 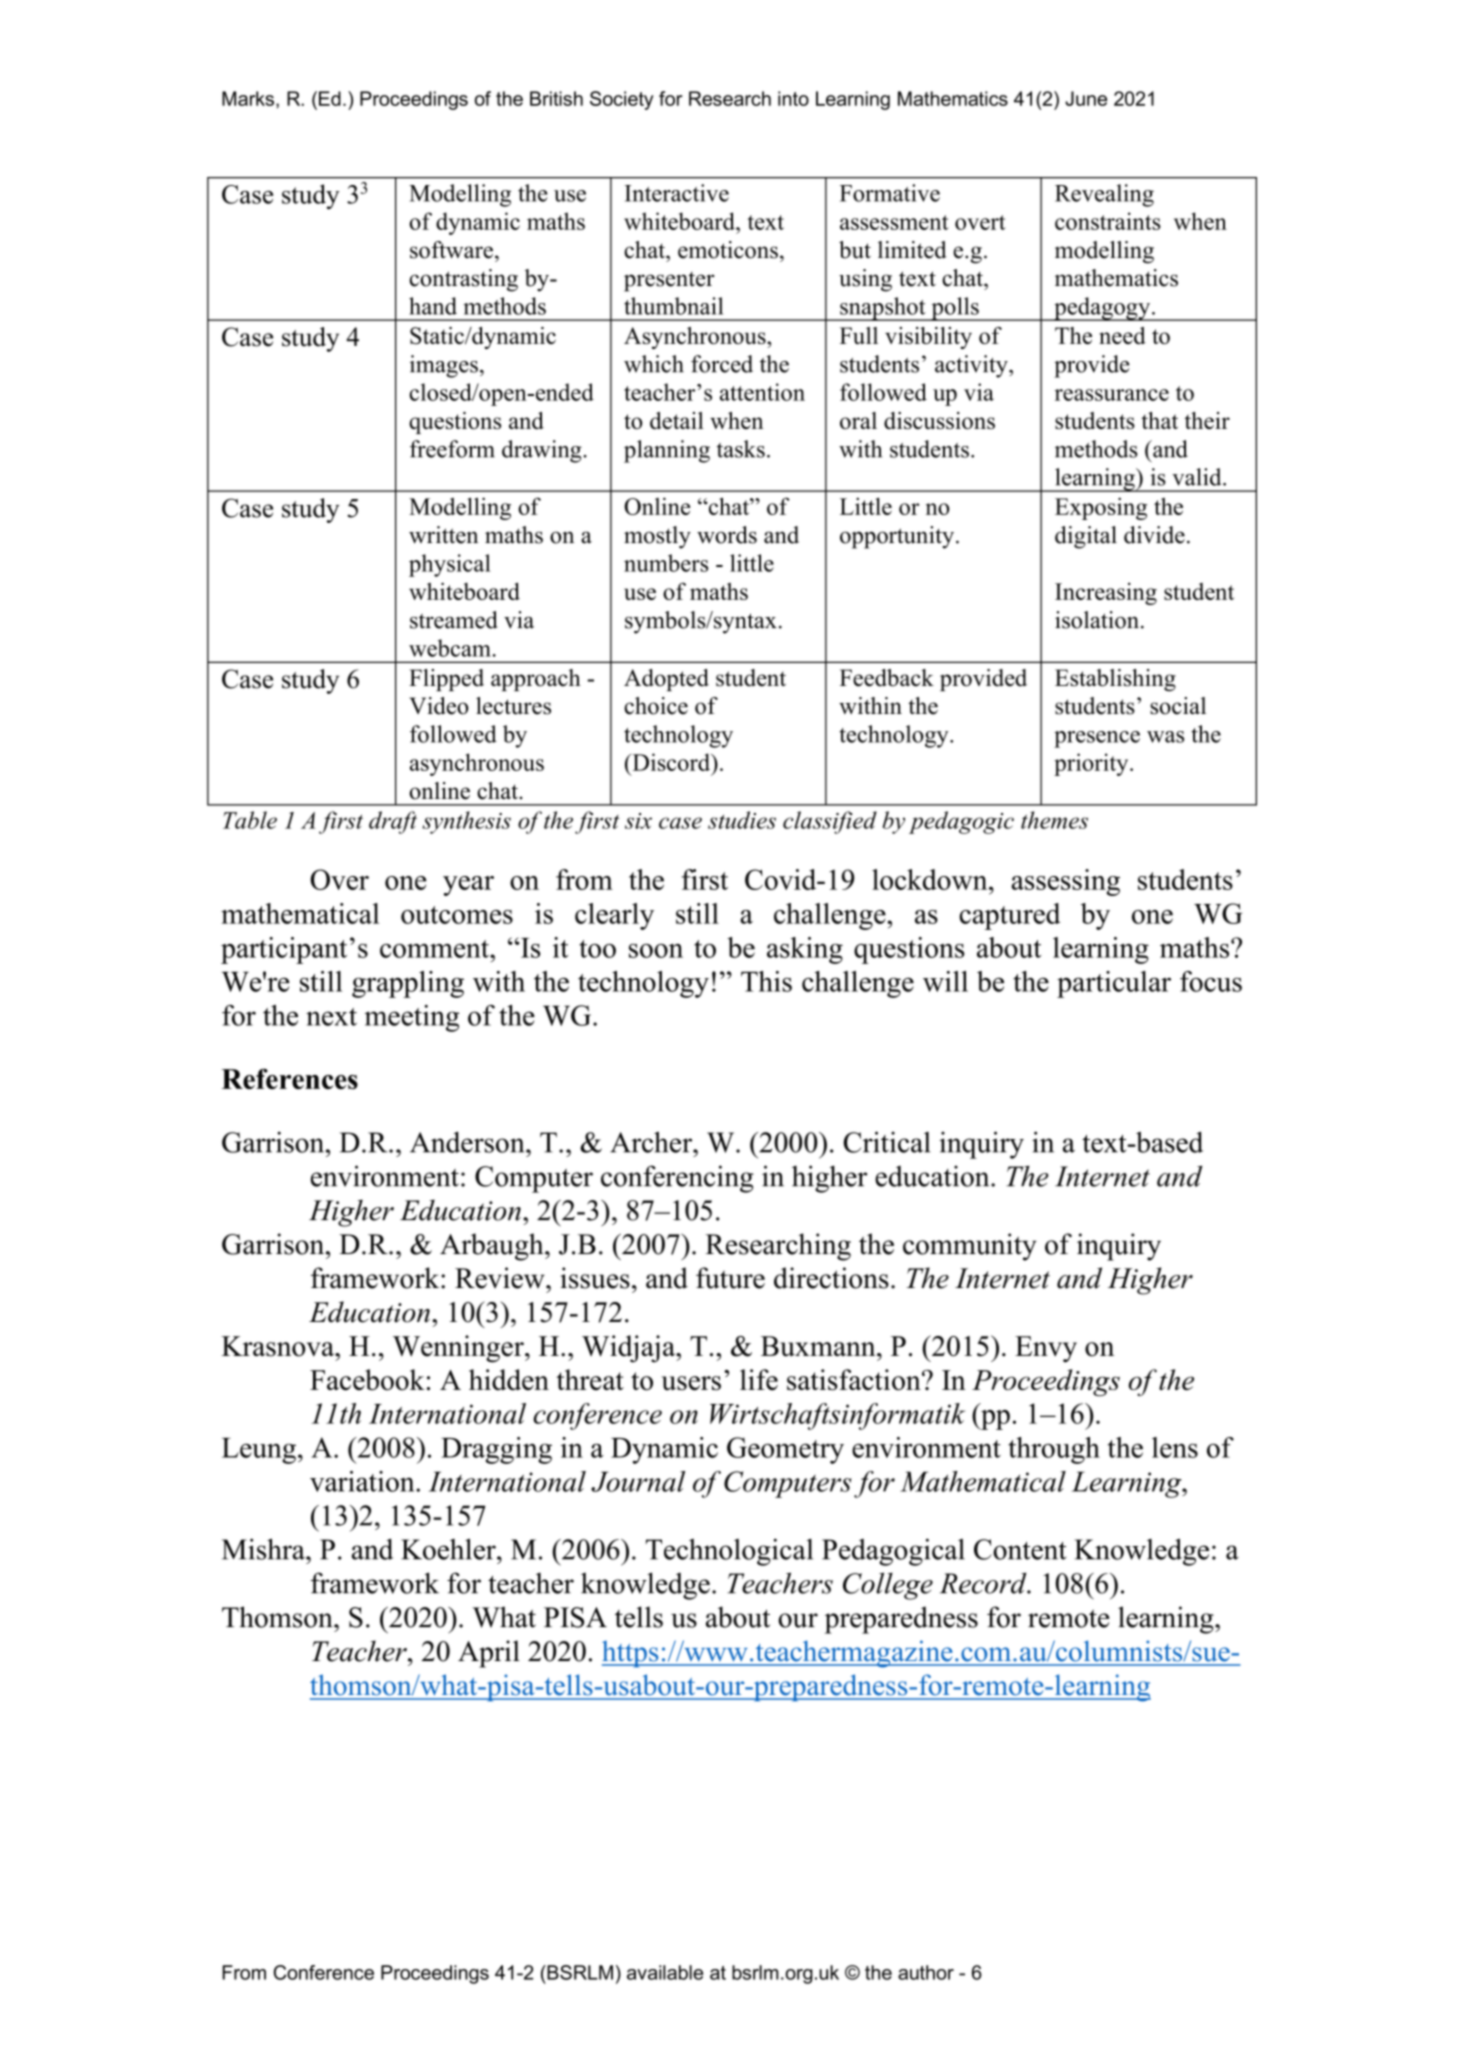 What do you see at coordinates (1046, 1349) in the image?
I see `Envy` at bounding box center [1046, 1349].
